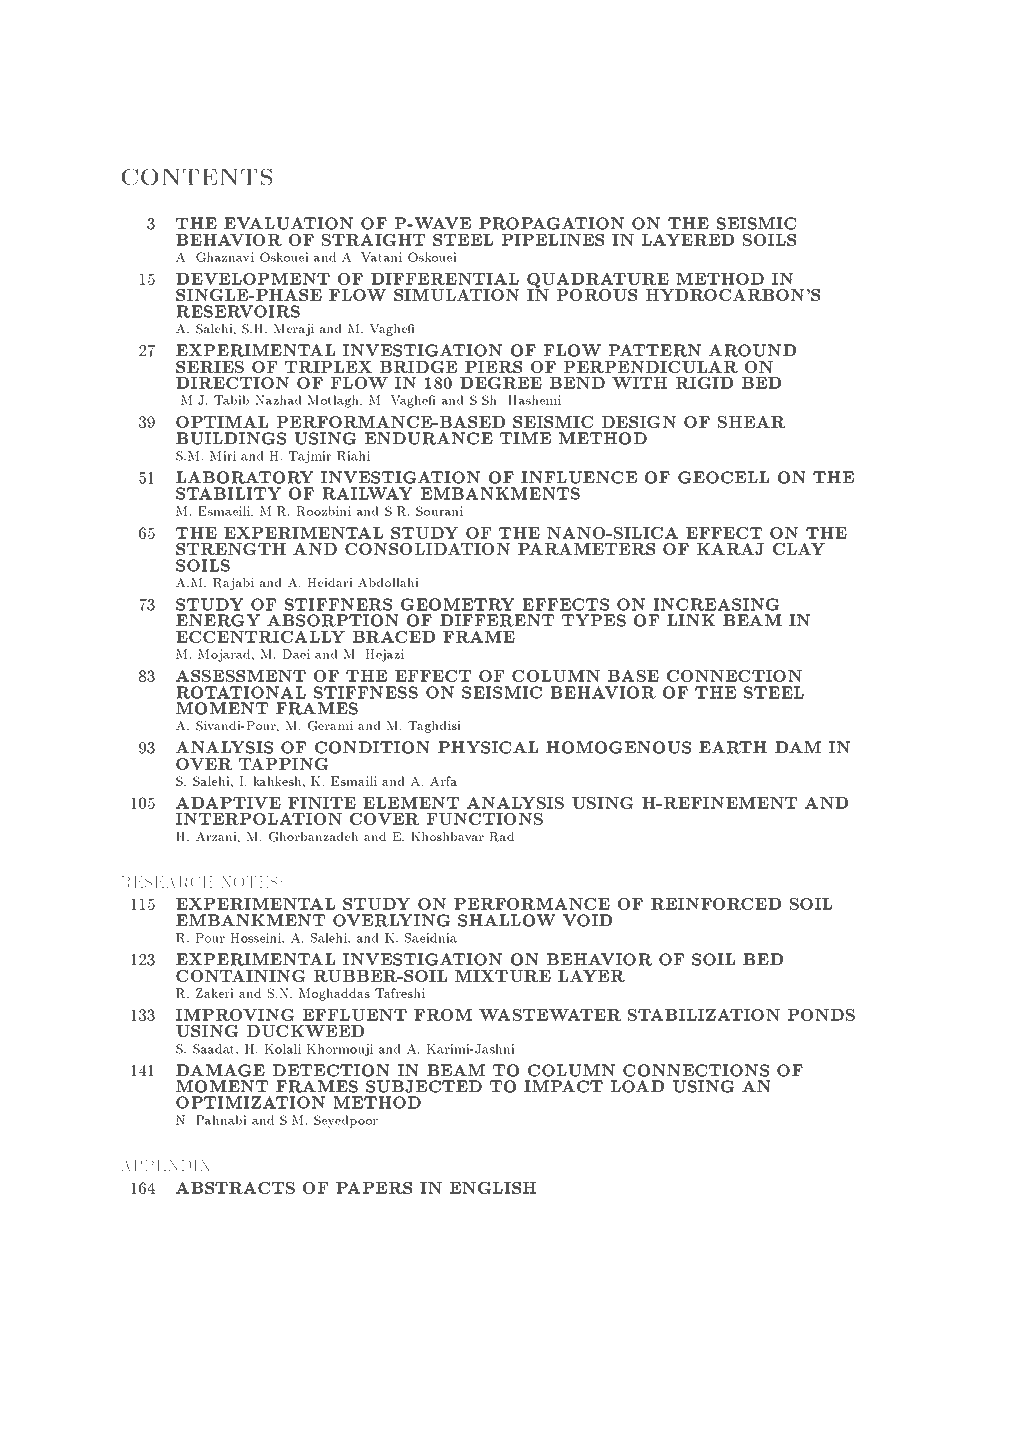 The width and height of the screenshot is (1010, 1429). Describe the element at coordinates (235, 1188) in the screenshot. I see `ABSTRACTS` at that location.
